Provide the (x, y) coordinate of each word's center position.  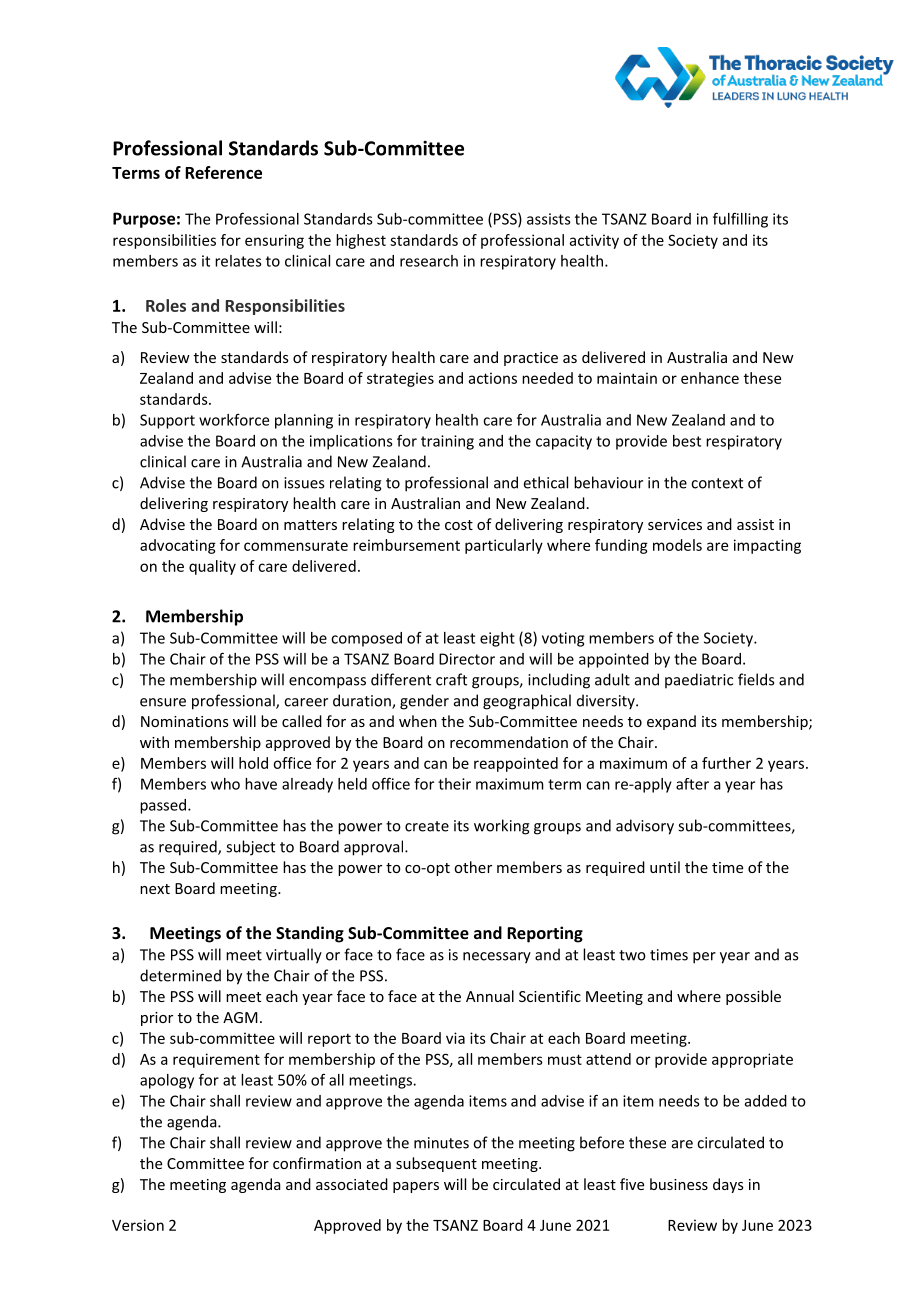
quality (212, 567)
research (429, 261)
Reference (223, 172)
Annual (490, 996)
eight (497, 639)
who (225, 784)
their (454, 784)
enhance (710, 378)
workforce (234, 420)
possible (753, 997)
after (692, 784)
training (447, 442)
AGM (240, 1017)
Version (138, 1225)
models (677, 545)
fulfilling (740, 220)
